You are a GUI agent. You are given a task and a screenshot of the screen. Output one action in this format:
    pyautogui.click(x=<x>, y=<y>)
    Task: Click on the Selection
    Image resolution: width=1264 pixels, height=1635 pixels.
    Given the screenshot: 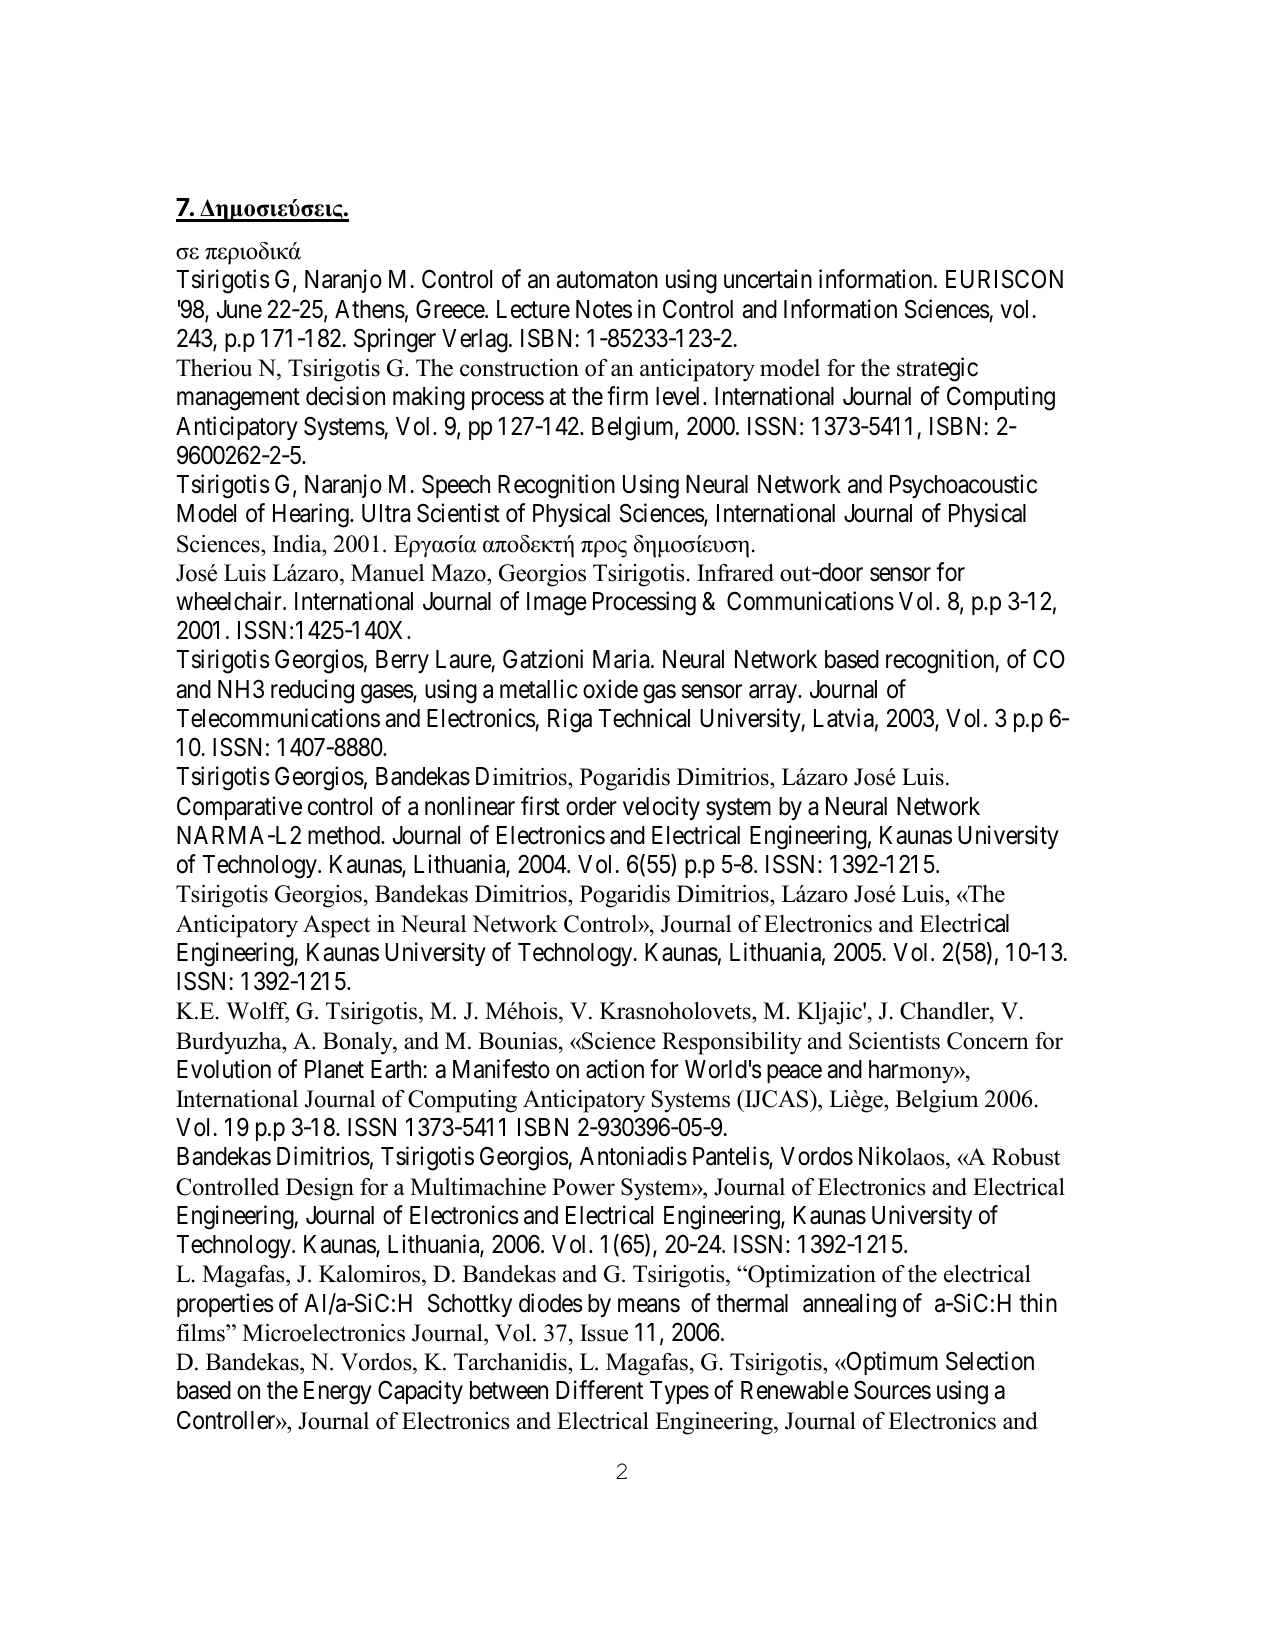 What is the action you would take?
    pyautogui.click(x=990, y=1361)
